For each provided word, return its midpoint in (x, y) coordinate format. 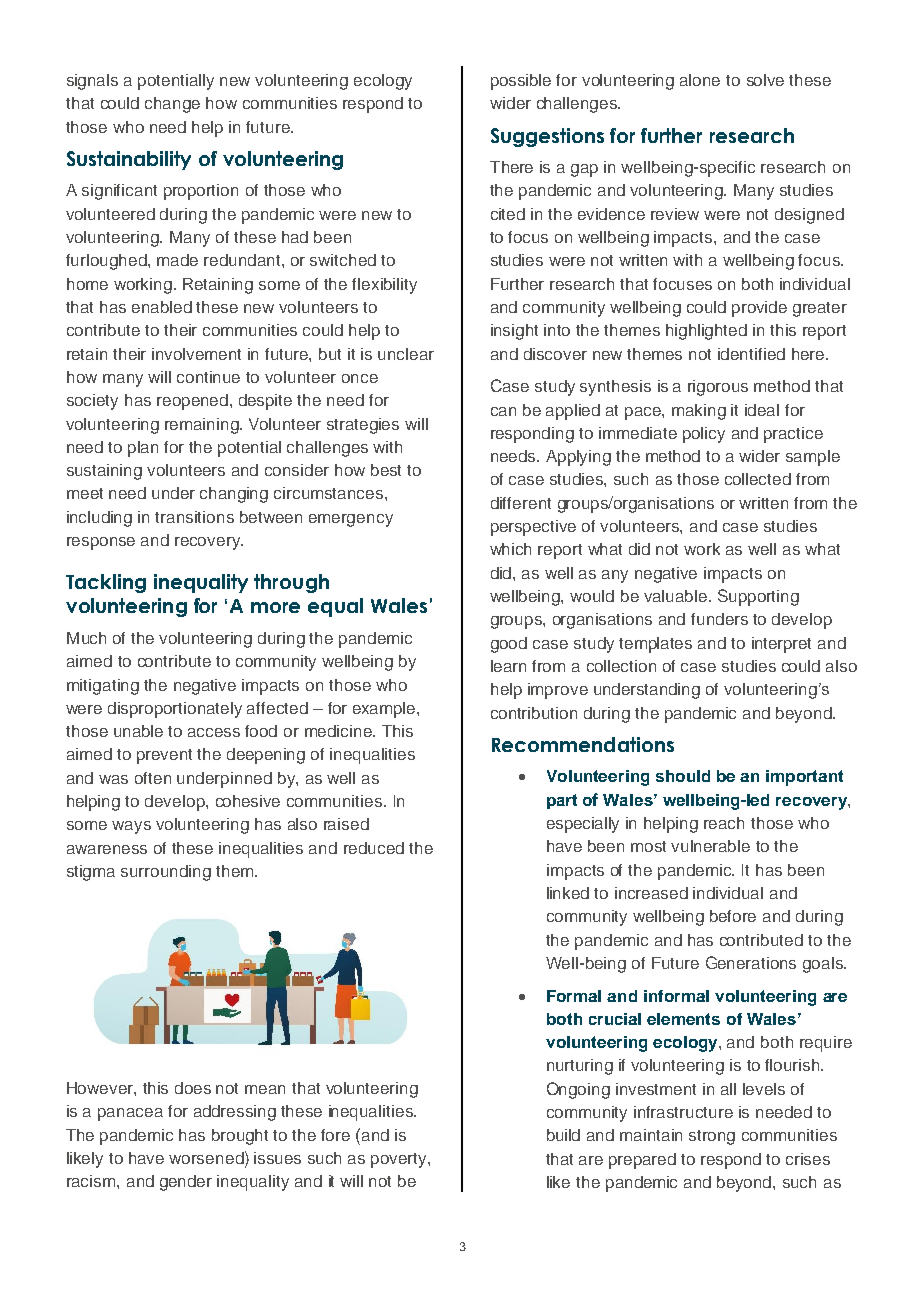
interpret (781, 645)
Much (86, 638)
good (509, 645)
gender (186, 1183)
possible (521, 82)
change (172, 105)
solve (765, 80)
